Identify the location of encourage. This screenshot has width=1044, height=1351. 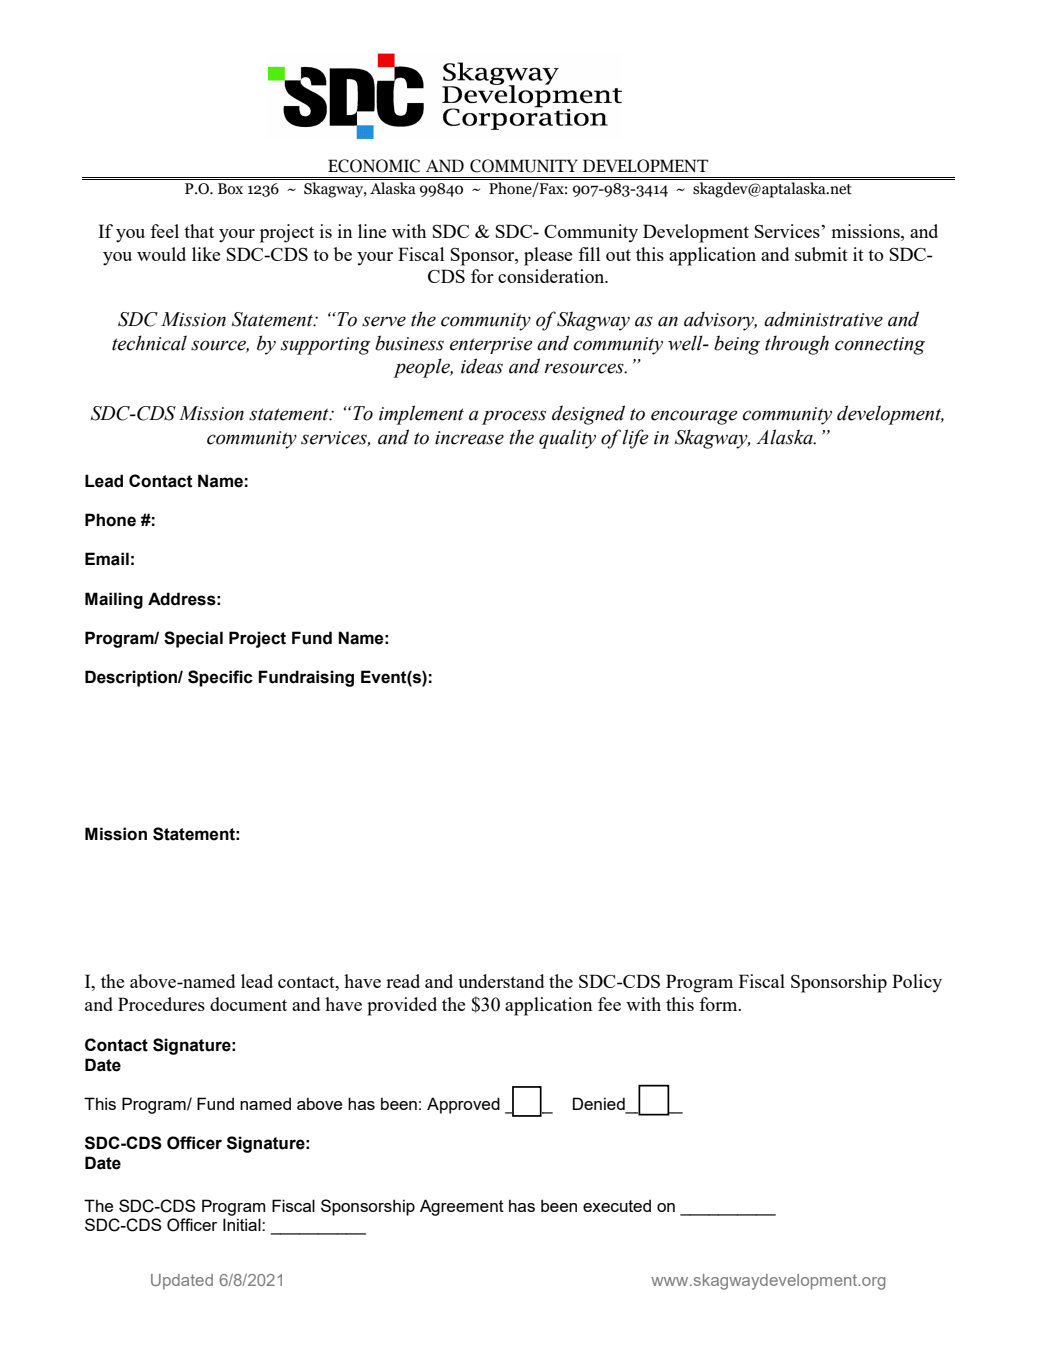
(694, 417).
